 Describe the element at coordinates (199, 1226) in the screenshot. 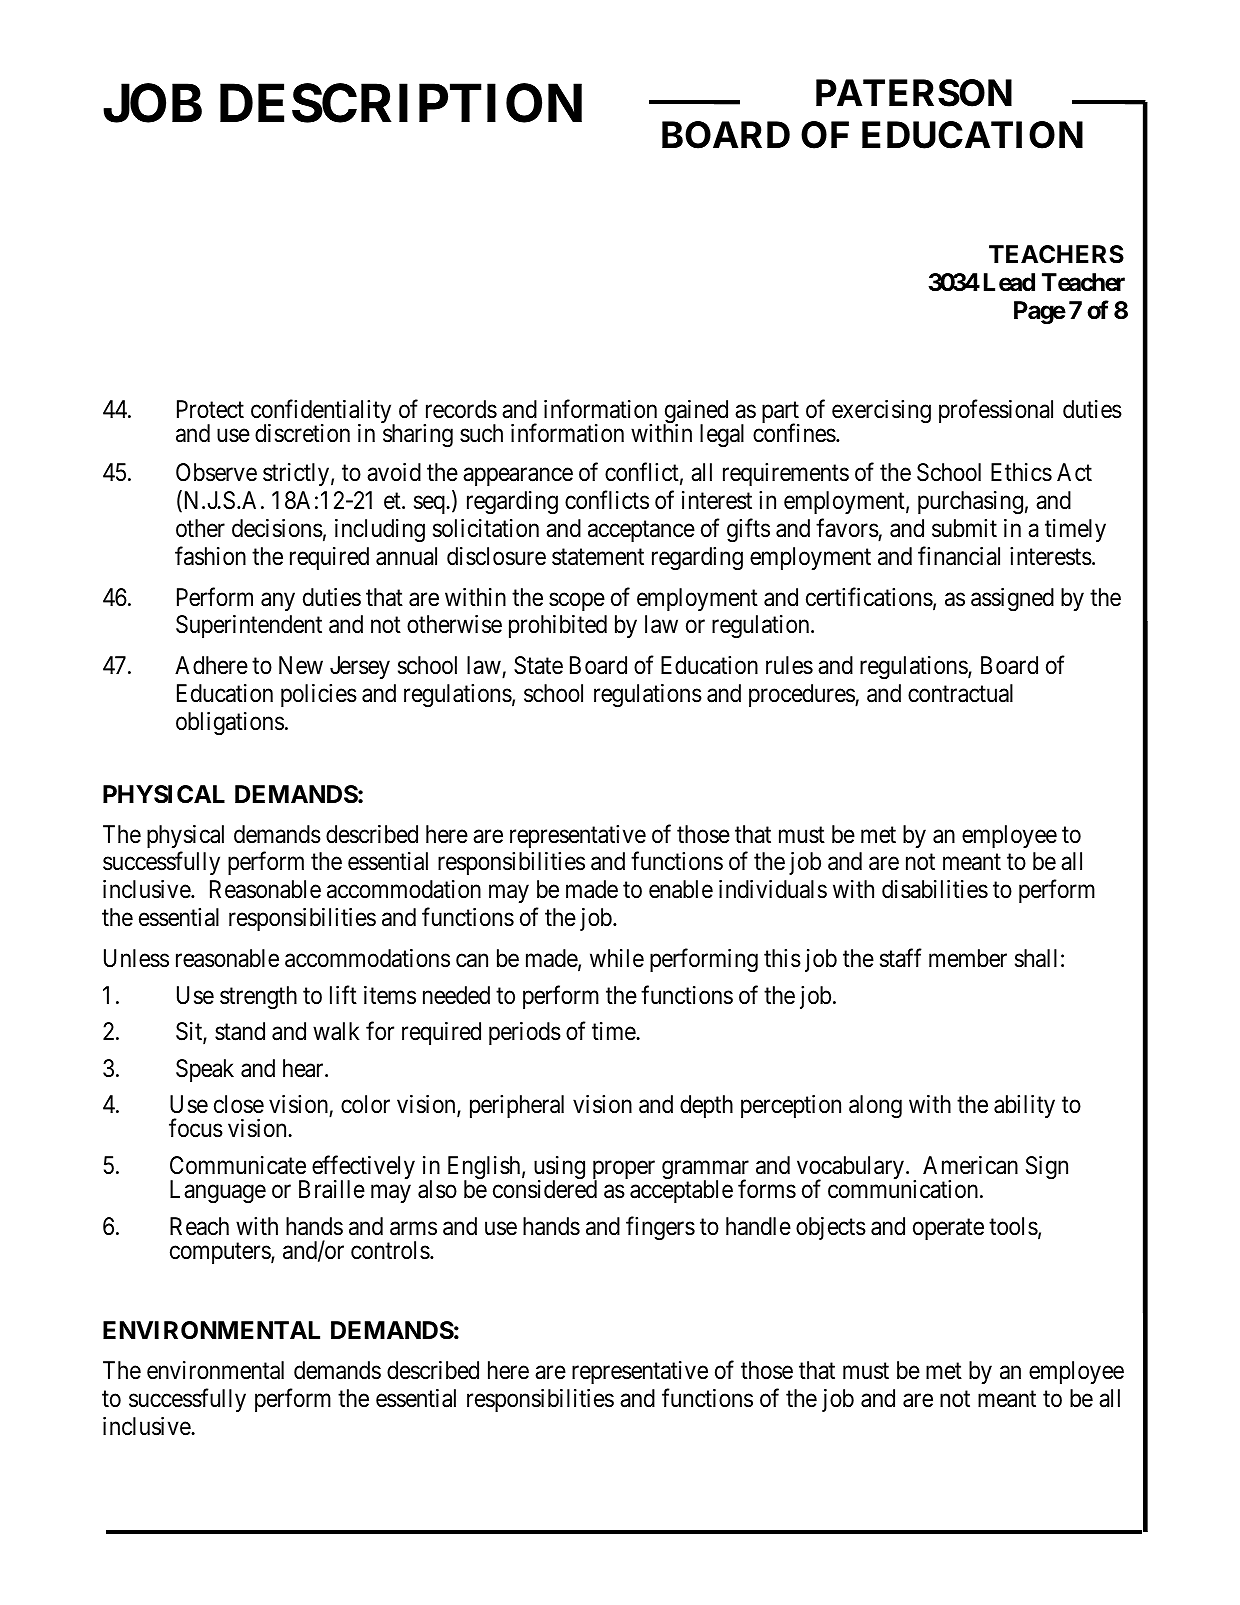

I see `Reach` at that location.
